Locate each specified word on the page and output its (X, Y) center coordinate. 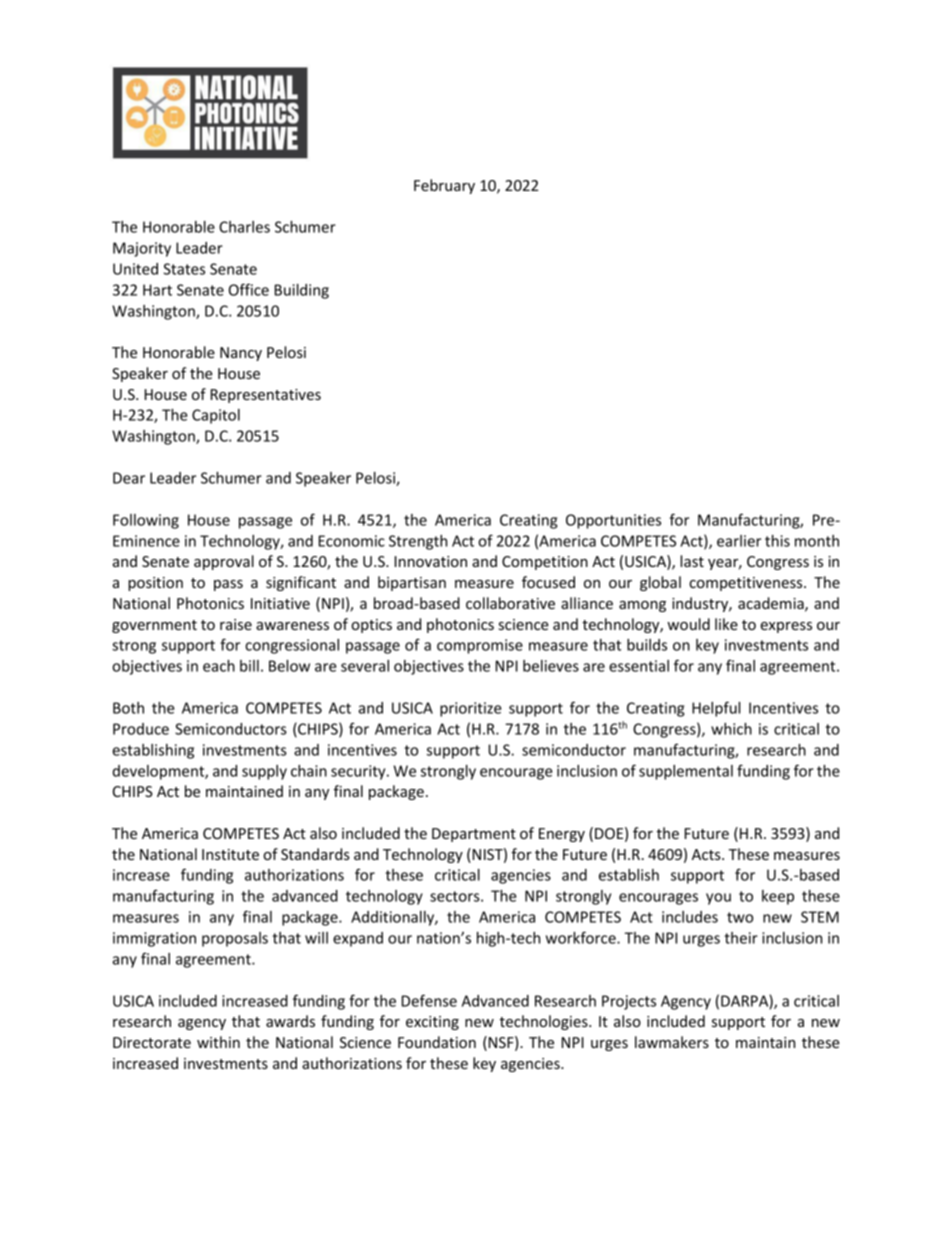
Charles (244, 227)
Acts (707, 854)
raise (236, 624)
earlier (739, 541)
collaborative (510, 603)
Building (302, 291)
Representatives (266, 396)
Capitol (216, 416)
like (726, 624)
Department (474, 835)
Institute (230, 854)
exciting (432, 1023)
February (444, 186)
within (218, 1042)
